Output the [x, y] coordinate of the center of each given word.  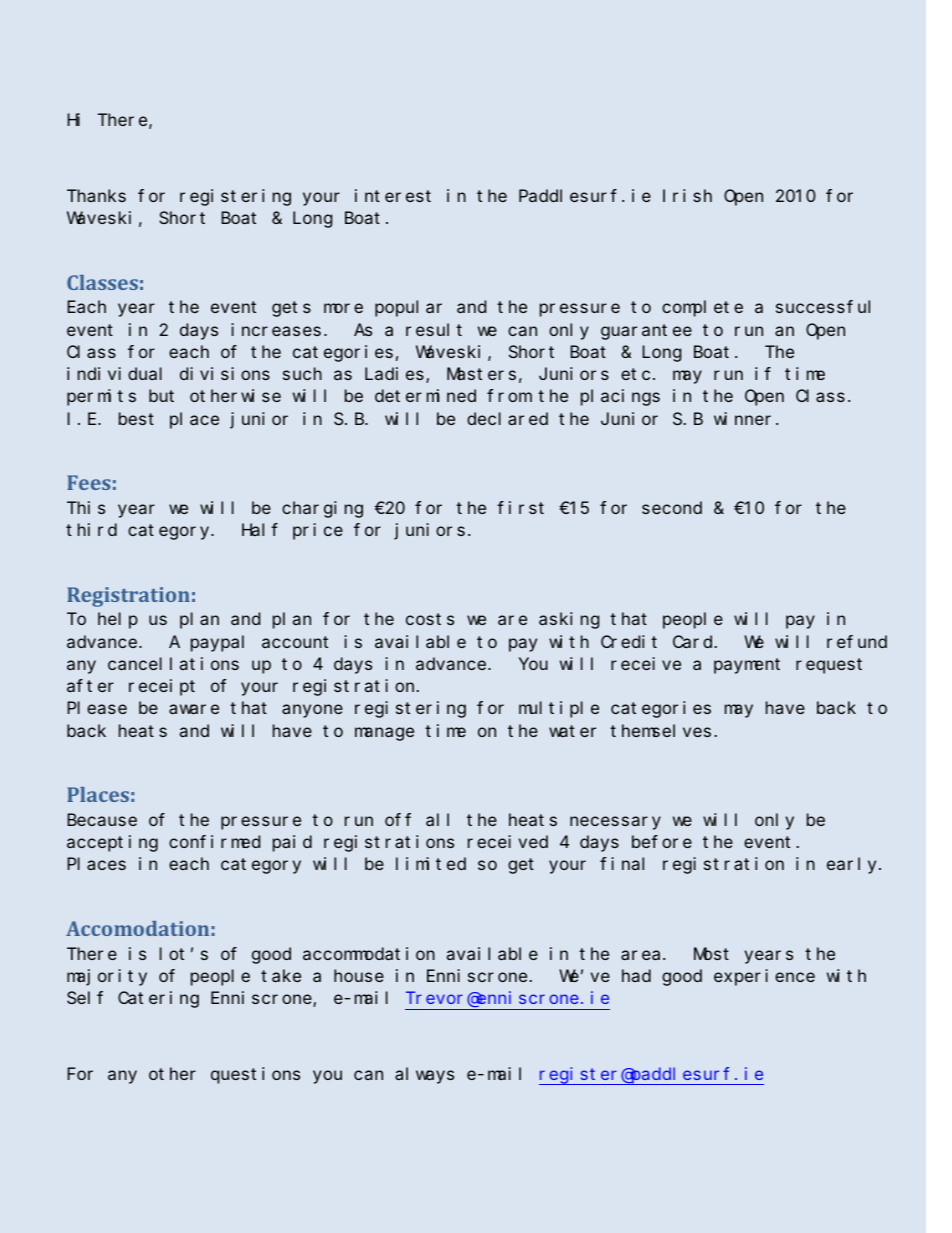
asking [569, 620]
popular [408, 309]
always [424, 1075]
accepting [112, 843]
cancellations [173, 663]
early [853, 866]
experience [764, 977]
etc [635, 374]
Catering [158, 999]
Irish [687, 195]
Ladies [396, 375]
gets [291, 309]
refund [857, 641]
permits [101, 397]
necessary [615, 823]
